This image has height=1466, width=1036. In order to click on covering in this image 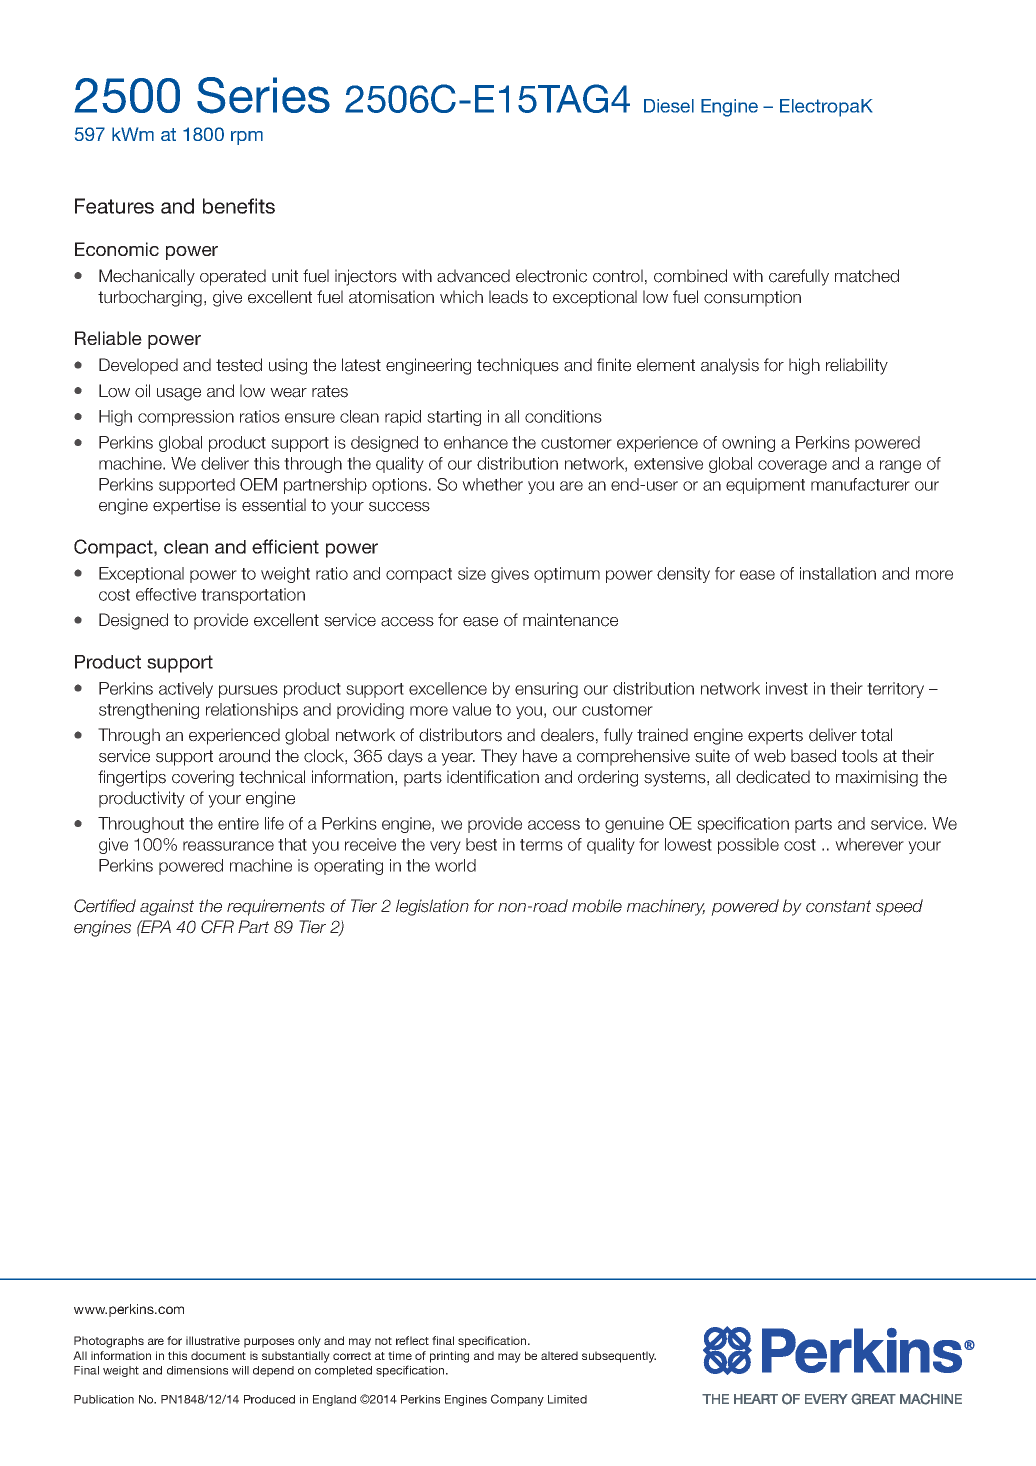, I will do `click(203, 778)`.
